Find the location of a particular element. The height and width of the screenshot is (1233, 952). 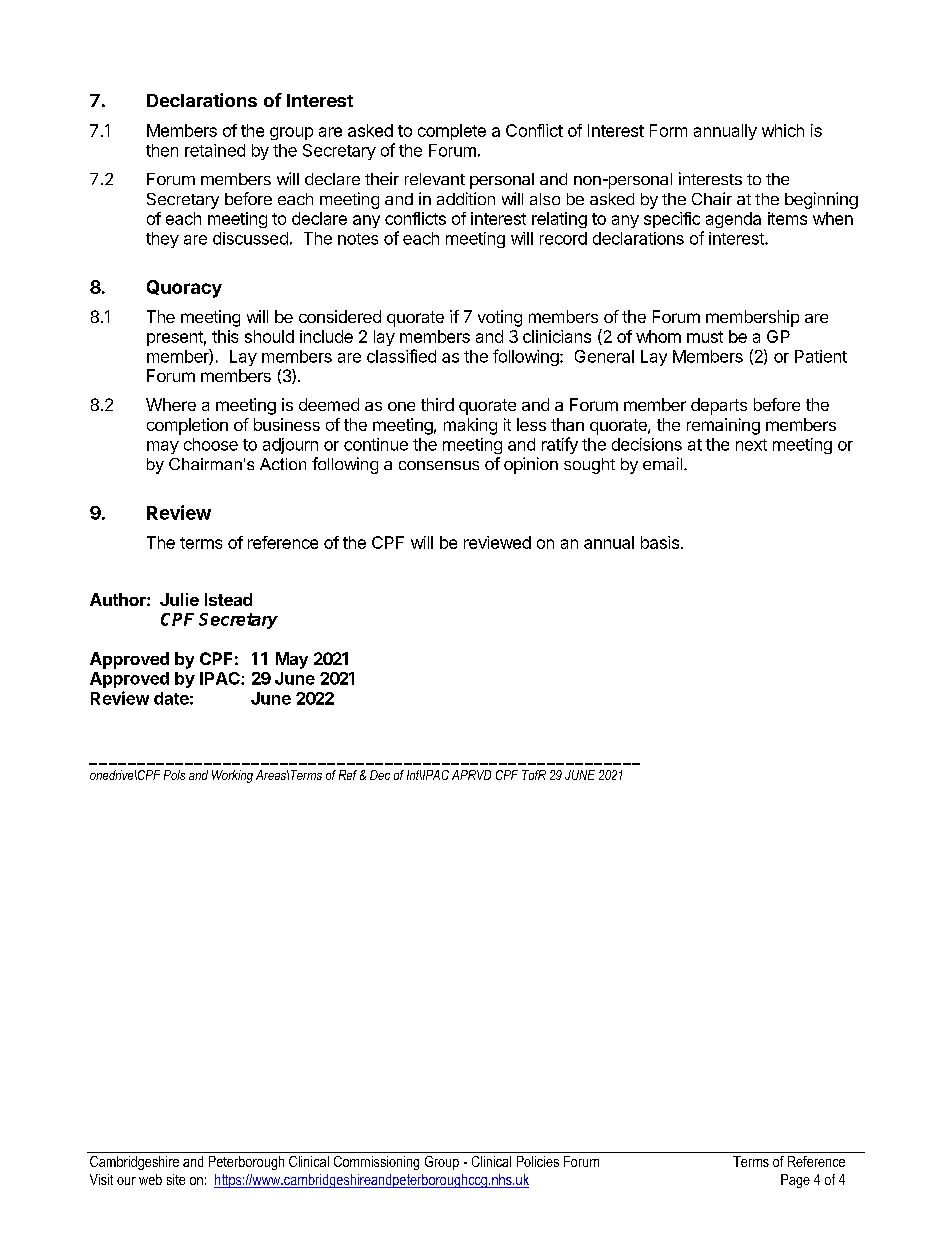

relevant is located at coordinates (435, 179).
